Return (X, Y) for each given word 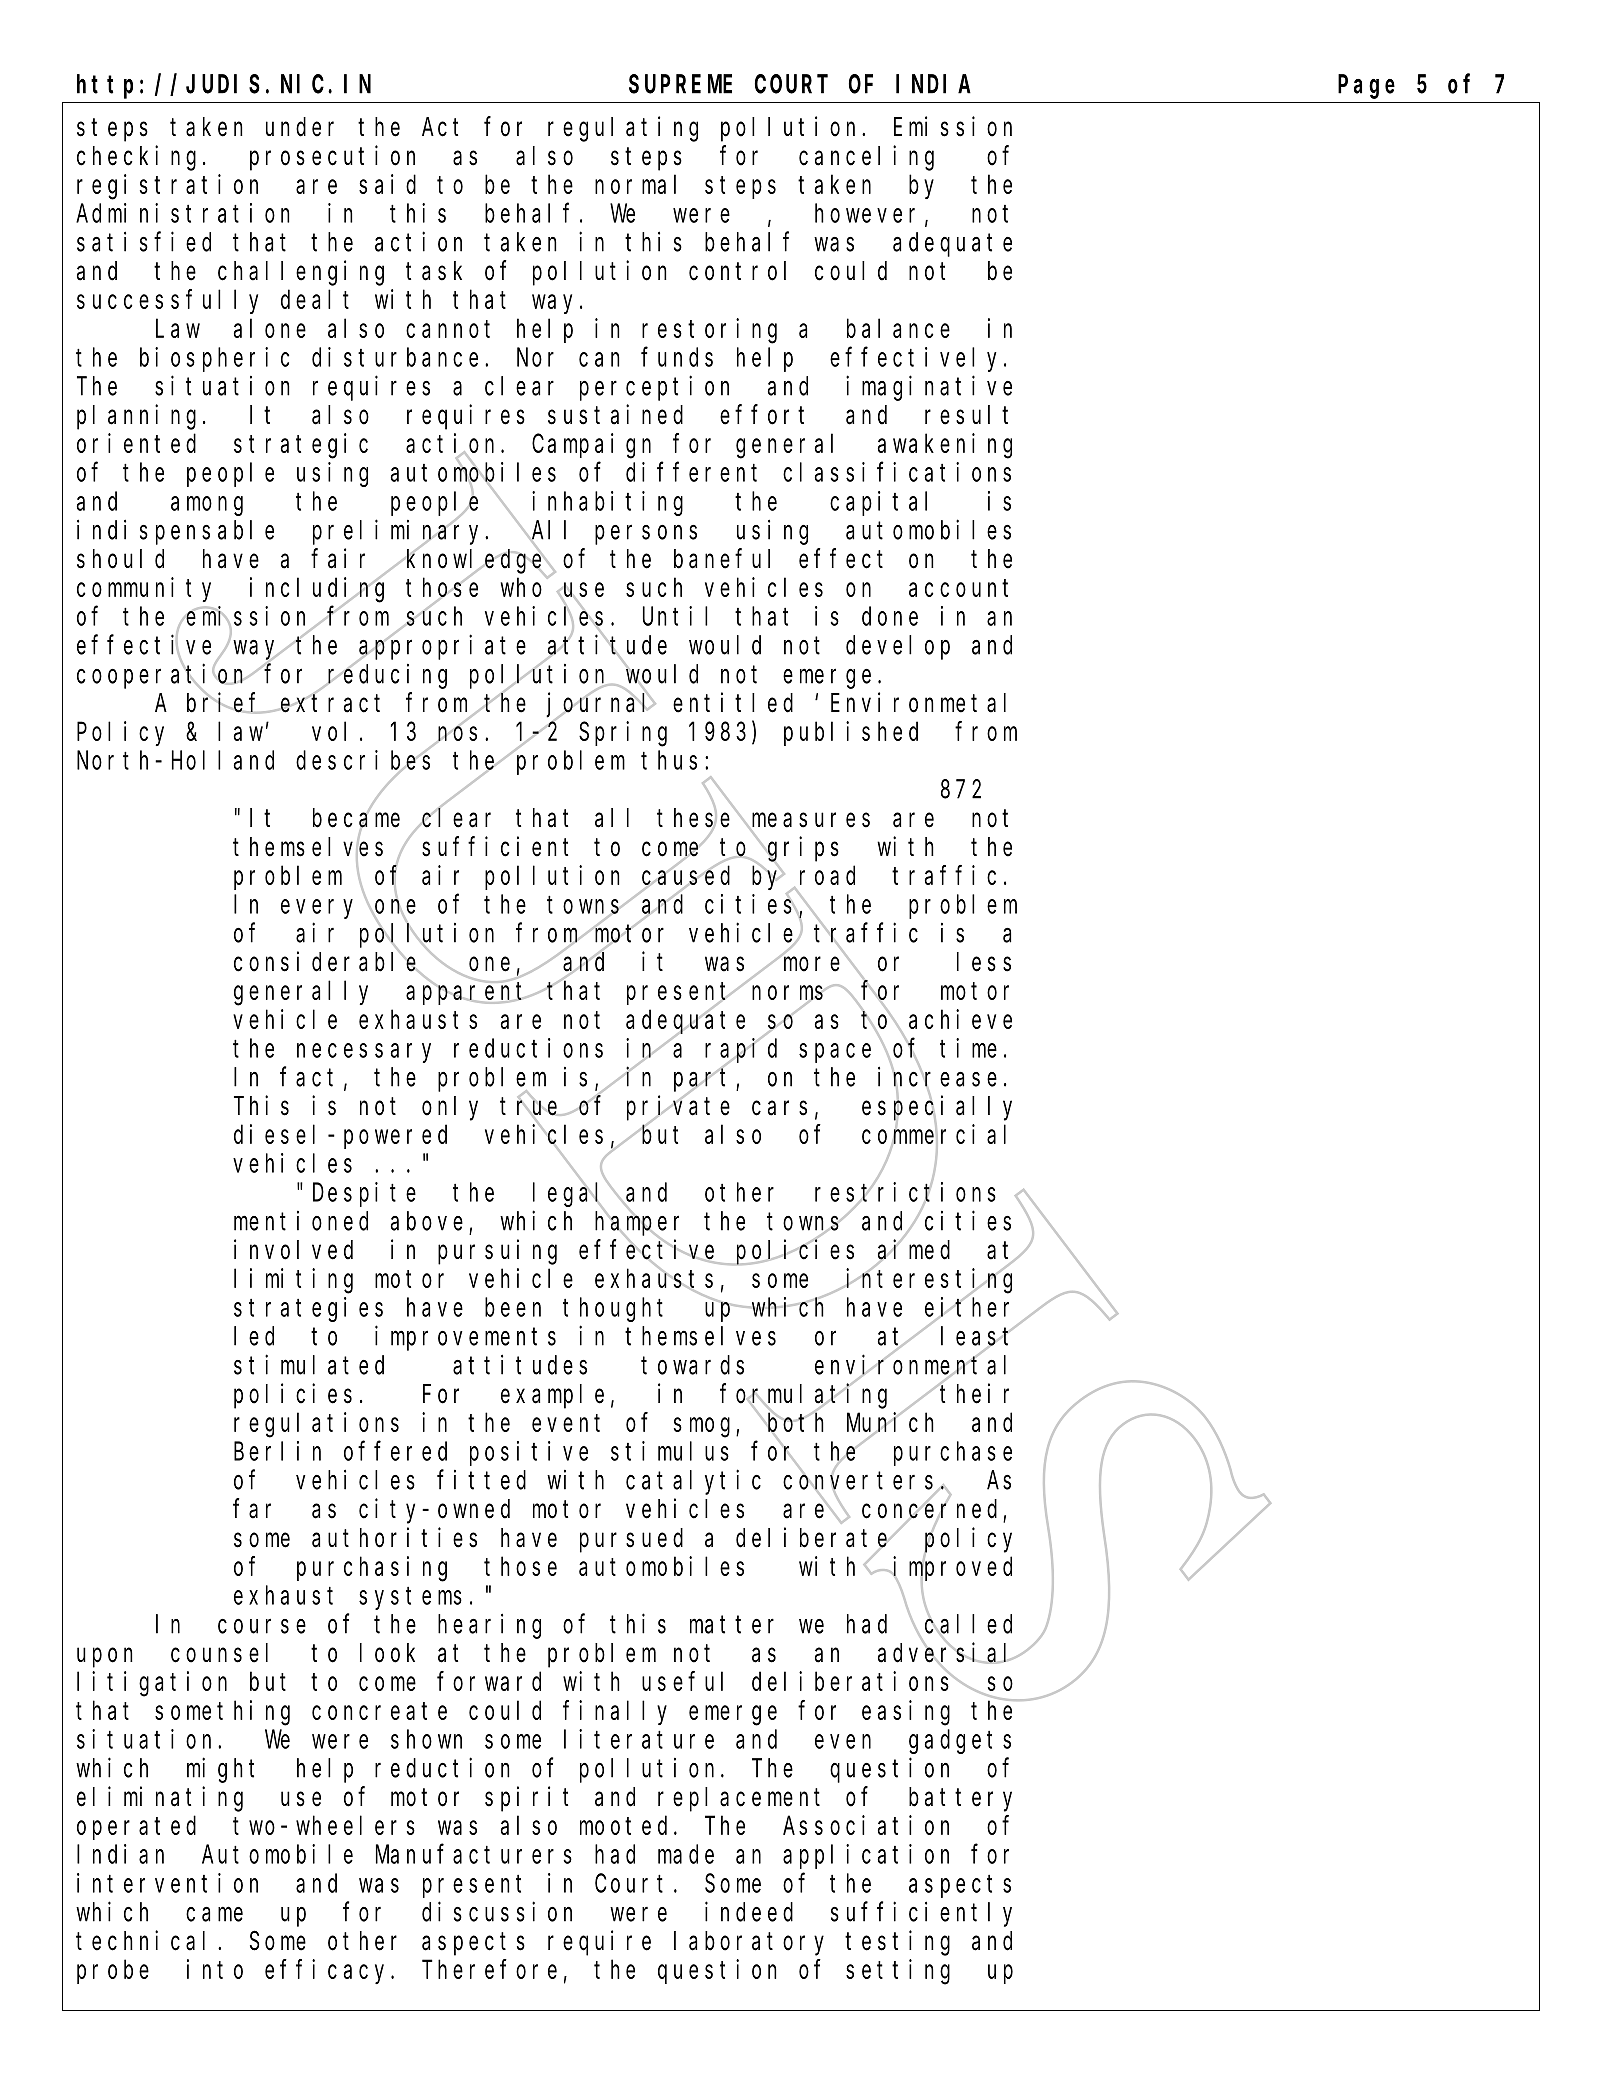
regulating (623, 129)
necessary (364, 1053)
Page (1366, 87)
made (686, 1854)
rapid (741, 1051)
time (968, 1048)
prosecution (332, 158)
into (215, 1969)
